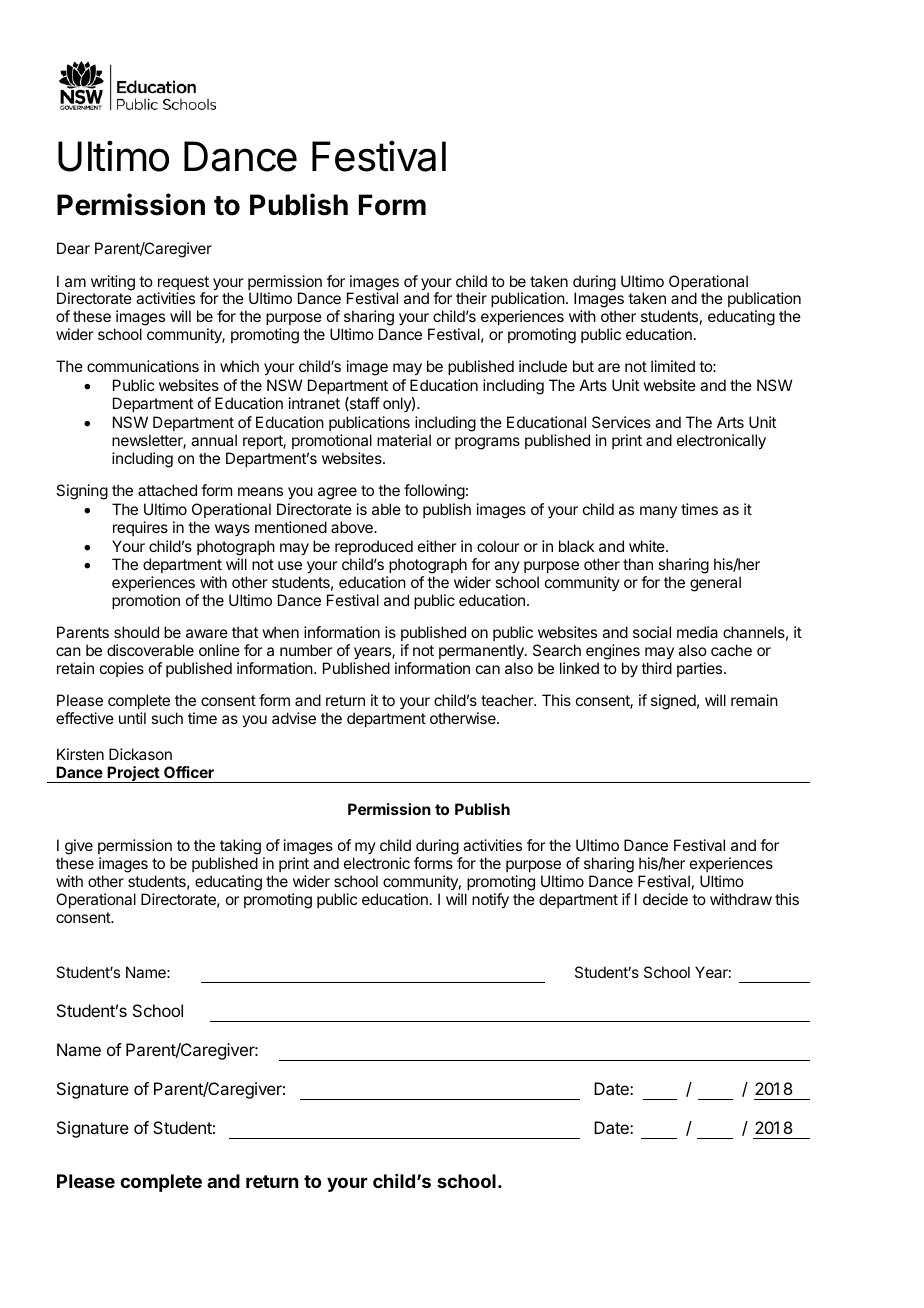 This screenshot has width=924, height=1308. I want to click on decide, so click(665, 899).
